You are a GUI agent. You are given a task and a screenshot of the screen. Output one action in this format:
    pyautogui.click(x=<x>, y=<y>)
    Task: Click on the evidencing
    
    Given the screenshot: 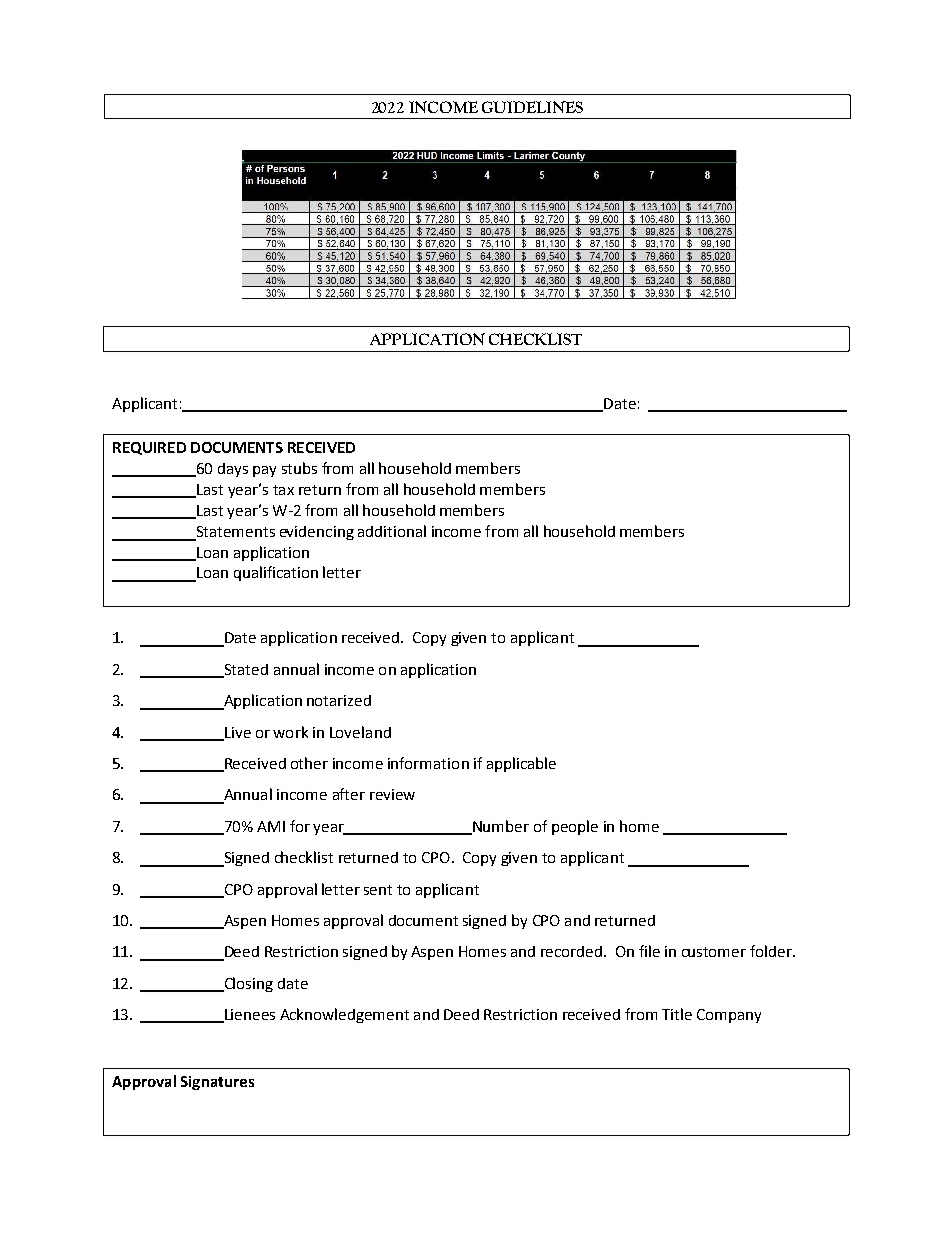 What is the action you would take?
    pyautogui.click(x=317, y=533)
